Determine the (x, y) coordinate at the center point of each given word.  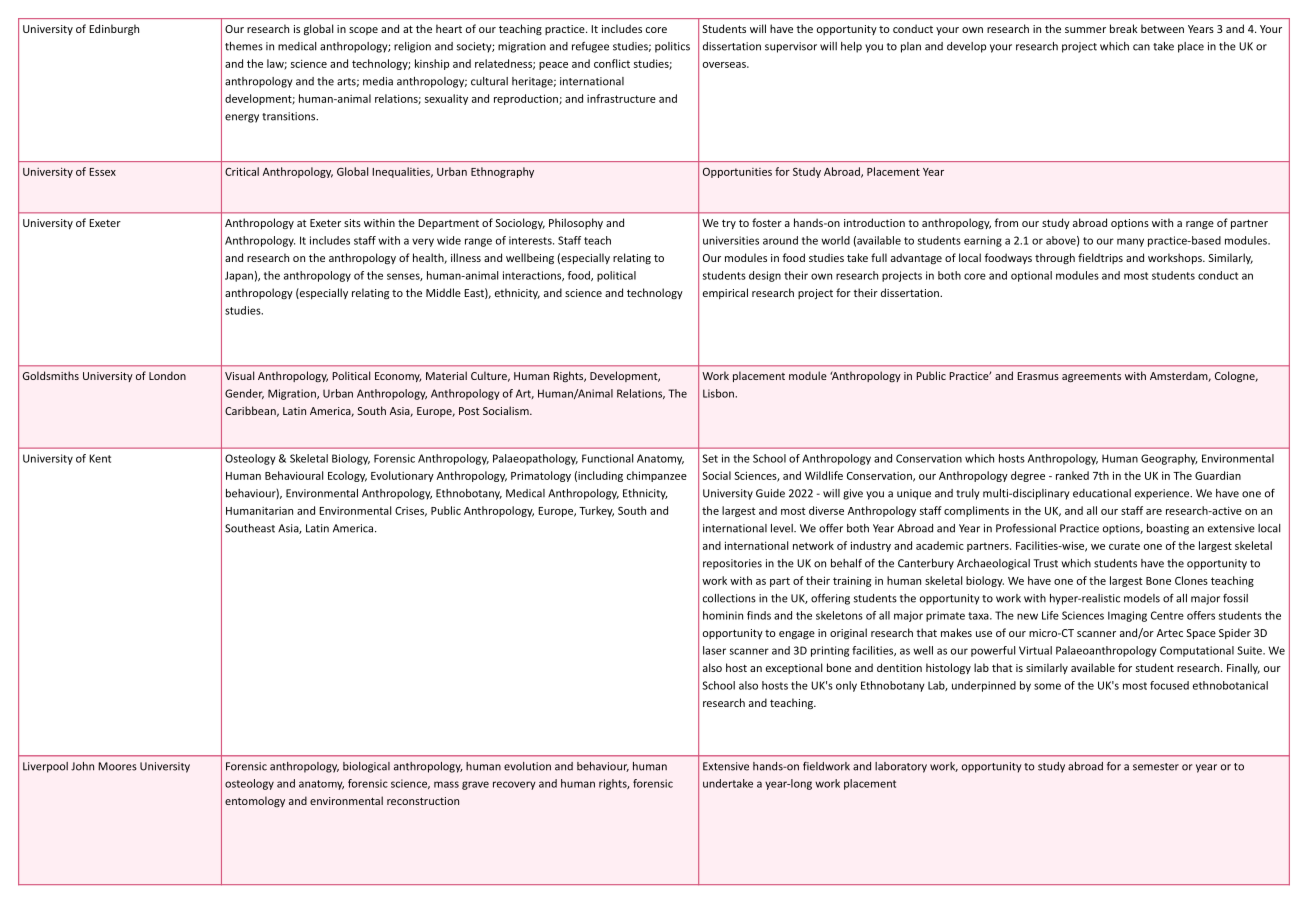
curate (1124, 546)
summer (1085, 30)
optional (1031, 276)
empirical (725, 293)
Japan (239, 276)
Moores (117, 766)
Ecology (347, 476)
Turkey (596, 511)
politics (672, 47)
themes (244, 46)
